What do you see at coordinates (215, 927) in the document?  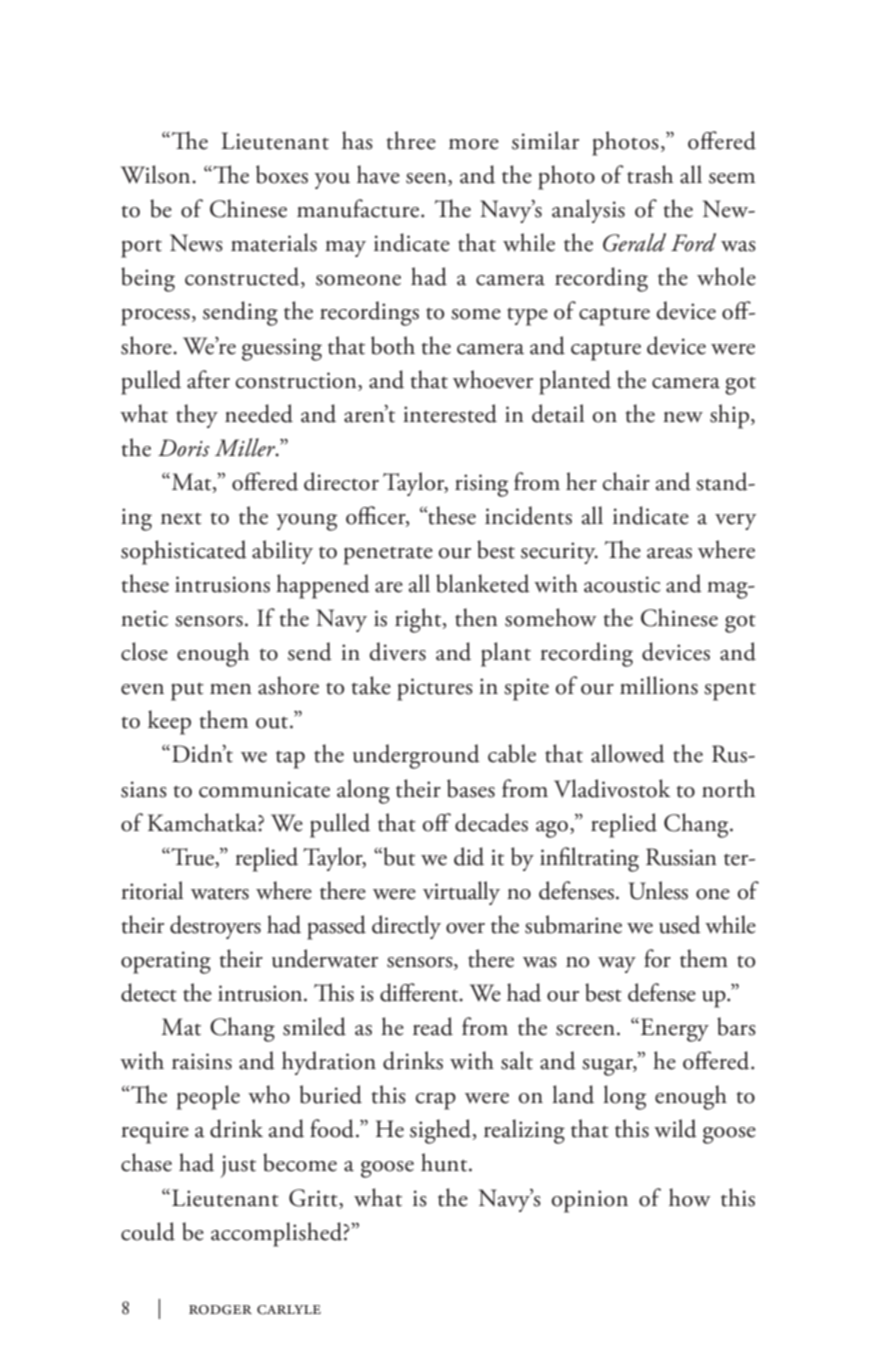 I see `destroyers` at bounding box center [215, 927].
